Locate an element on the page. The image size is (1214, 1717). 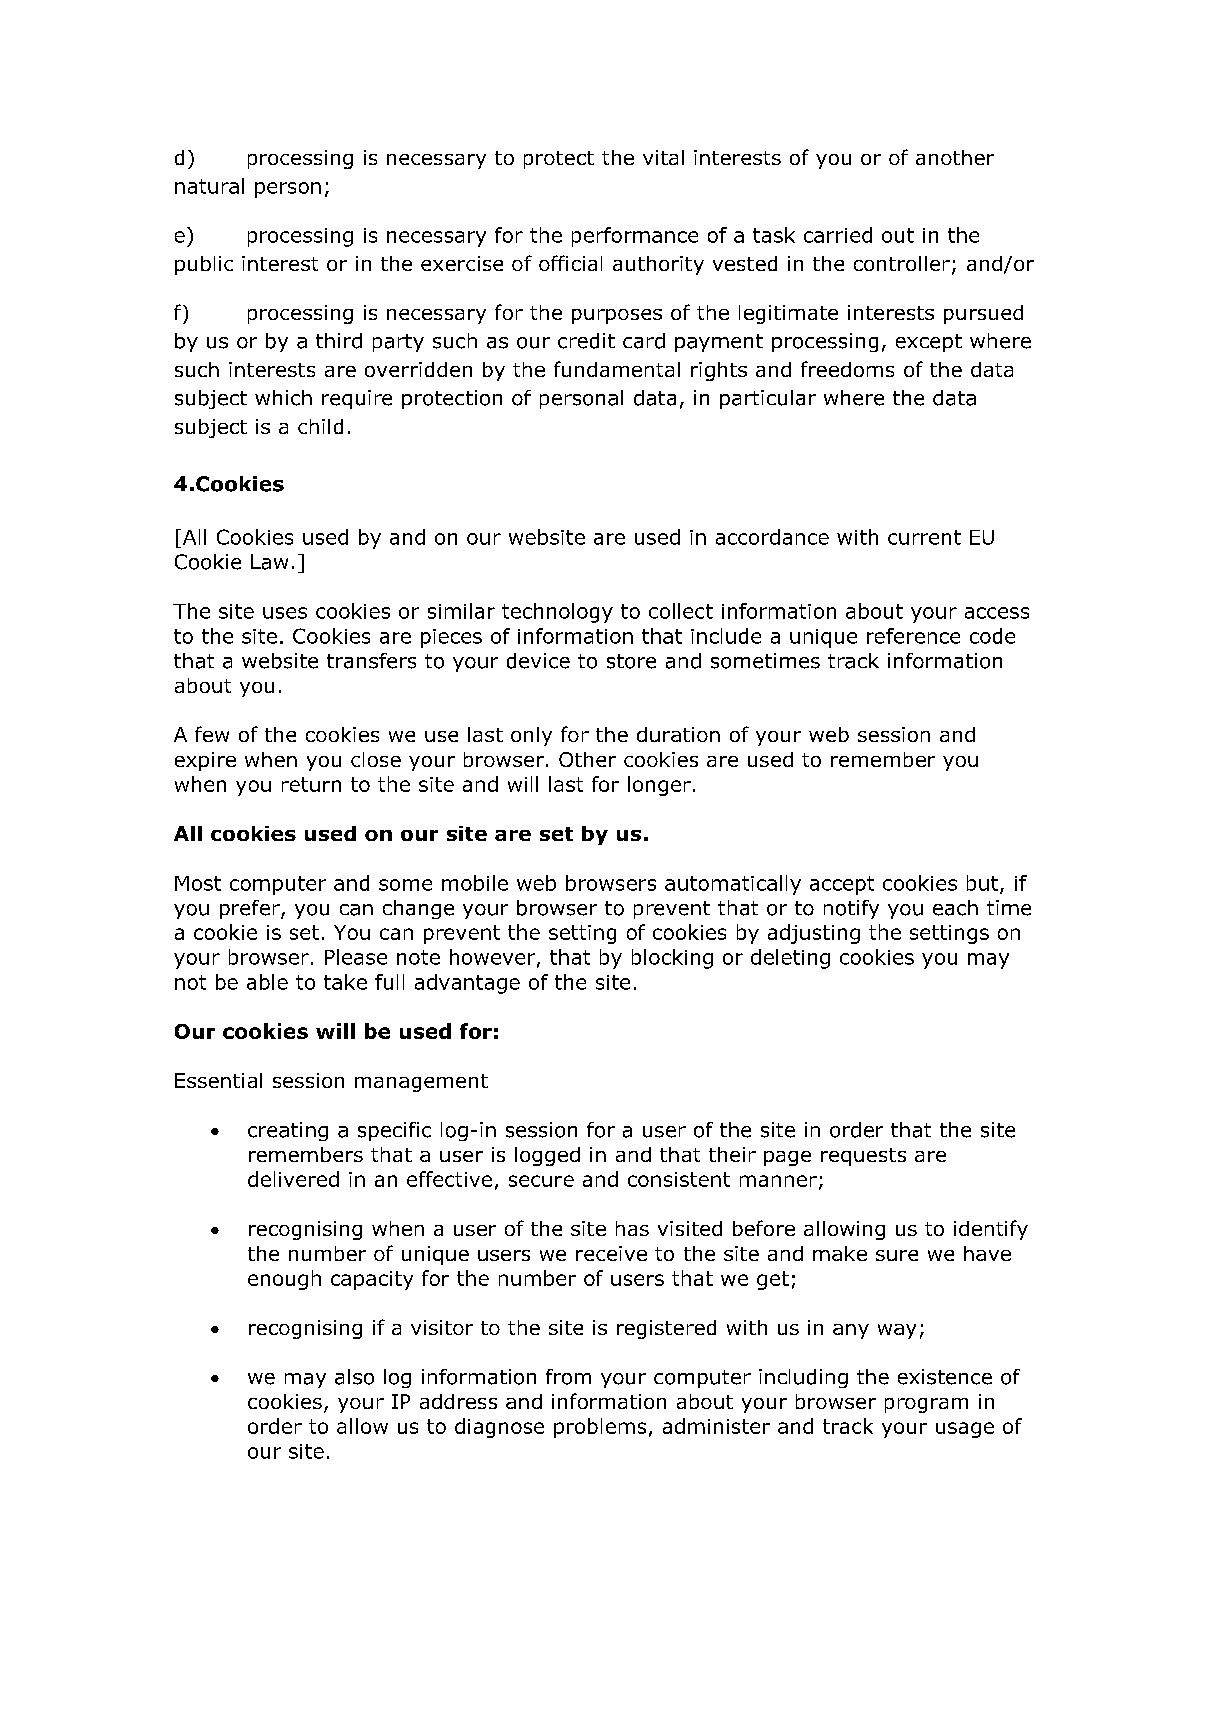
current is located at coordinates (924, 537).
